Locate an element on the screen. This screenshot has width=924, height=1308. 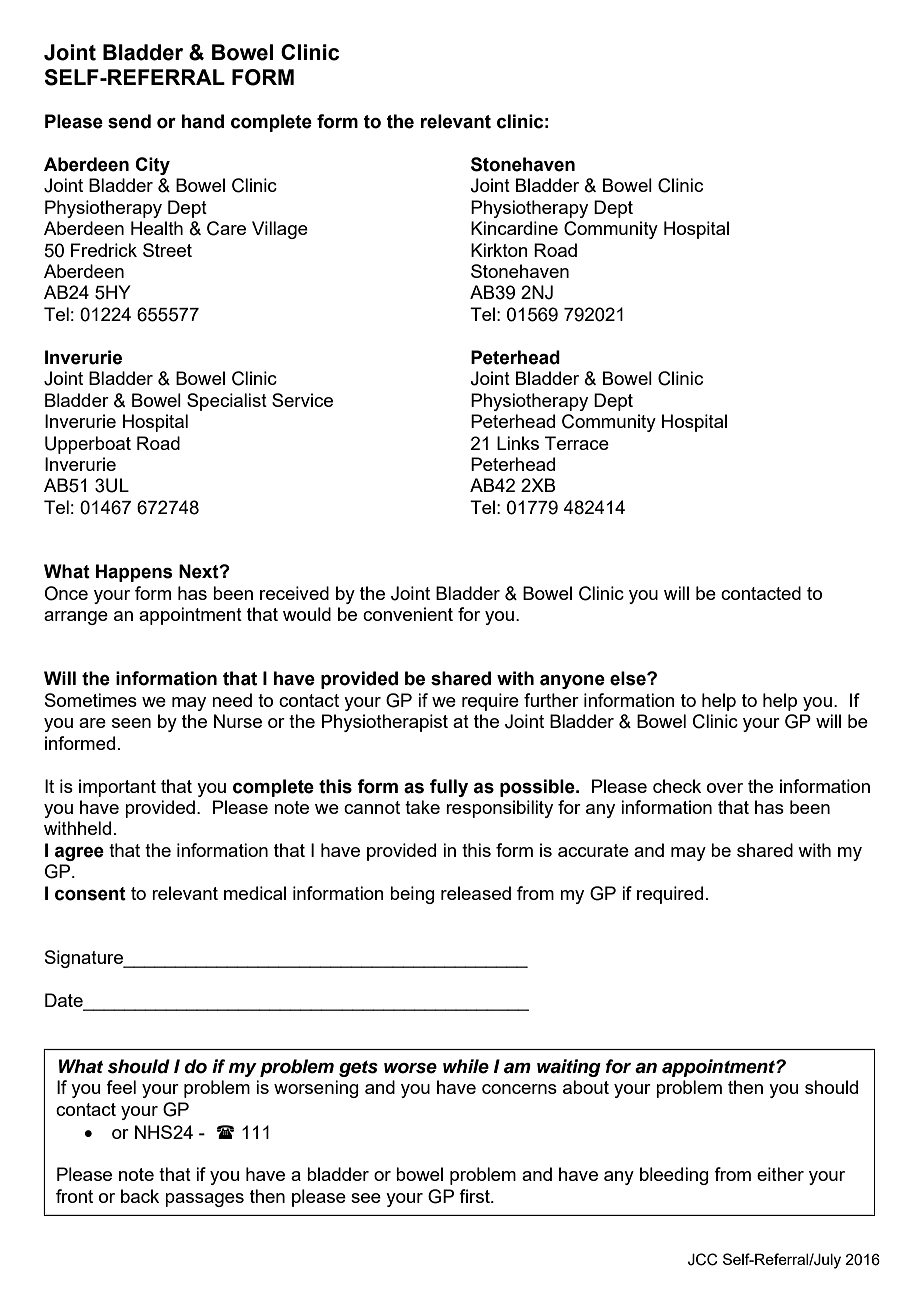
bleeding is located at coordinates (674, 1176).
